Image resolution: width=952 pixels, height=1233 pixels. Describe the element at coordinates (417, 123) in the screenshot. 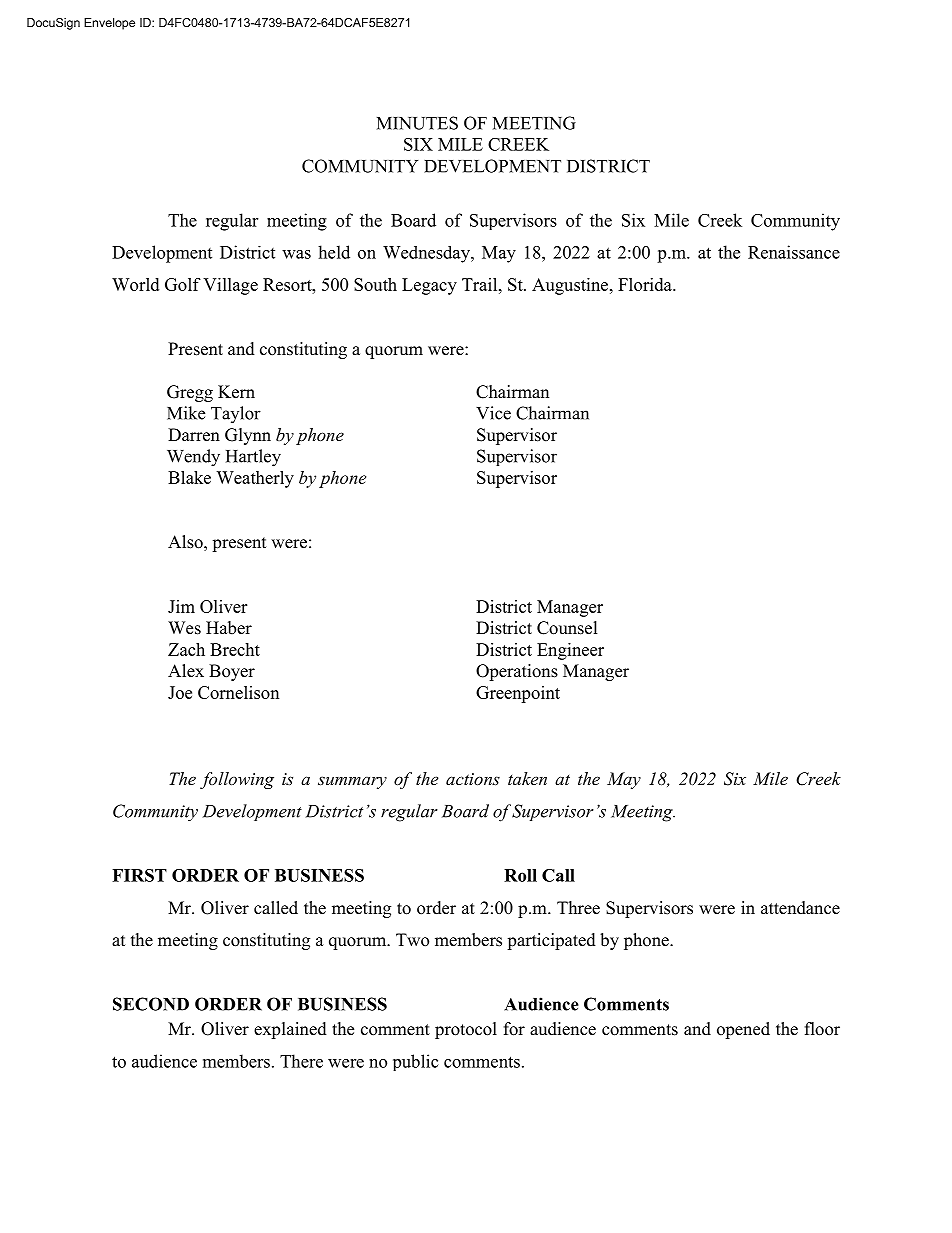

I see `MINUTES` at that location.
